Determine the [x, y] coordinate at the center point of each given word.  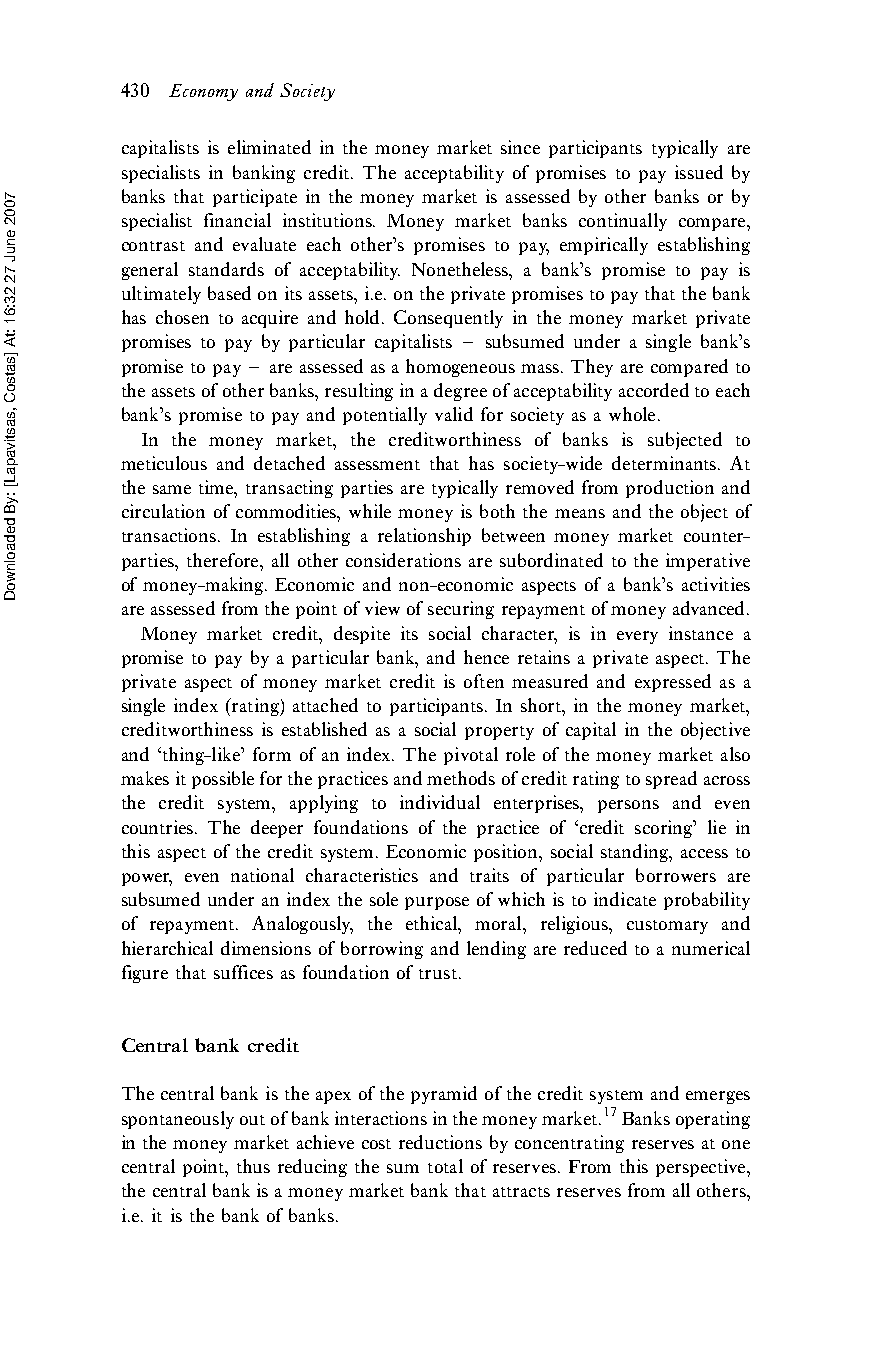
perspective [702, 1168]
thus [253, 1166]
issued [699, 172]
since [520, 147]
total [445, 1166]
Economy [203, 92]
